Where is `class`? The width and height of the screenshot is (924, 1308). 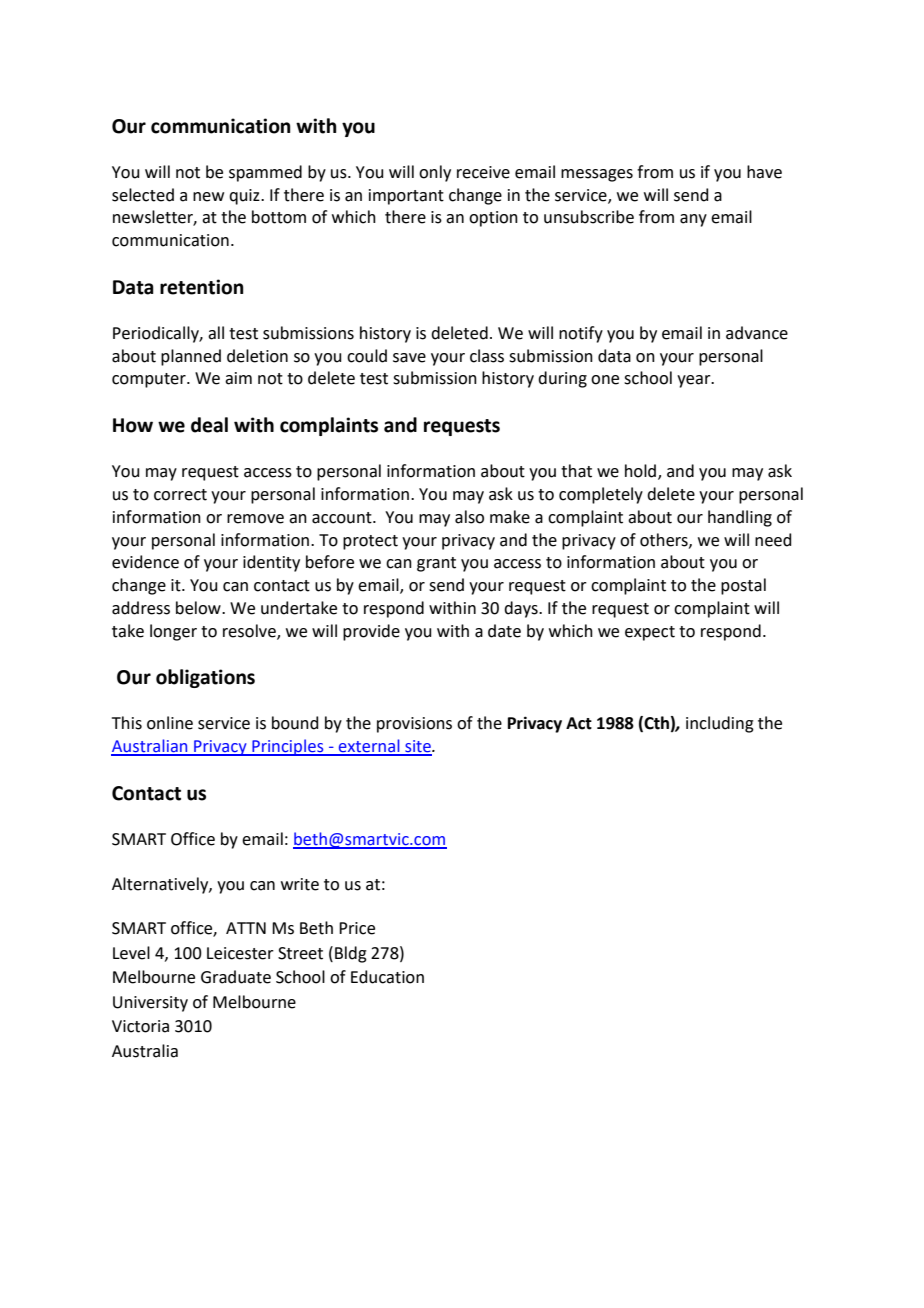
class is located at coordinates (487, 356).
